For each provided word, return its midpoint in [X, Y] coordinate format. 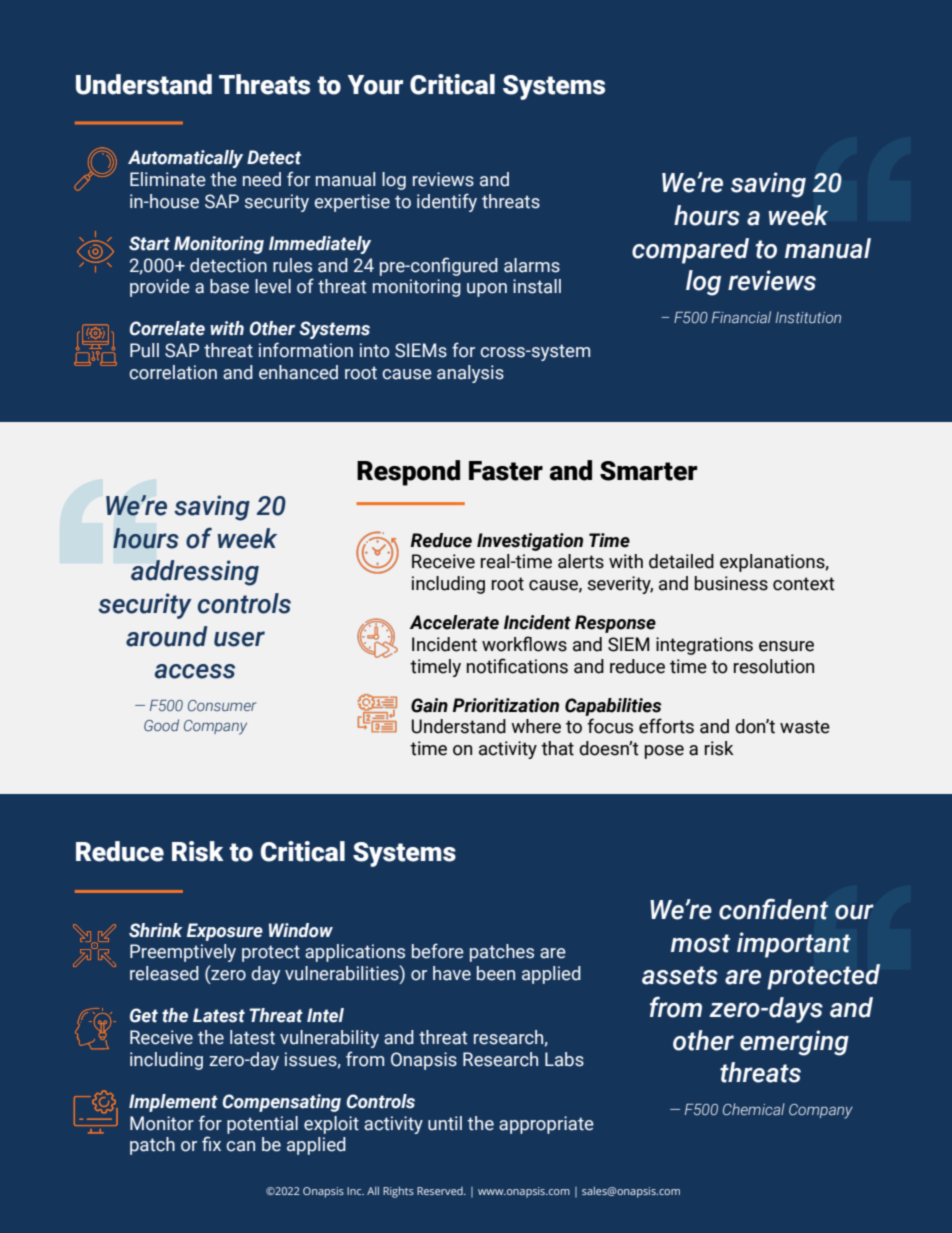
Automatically [185, 159]
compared [690, 251]
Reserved [441, 1191]
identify [447, 202]
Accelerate [454, 622]
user [239, 639]
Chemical [754, 1109]
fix [211, 1143]
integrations [704, 646]
